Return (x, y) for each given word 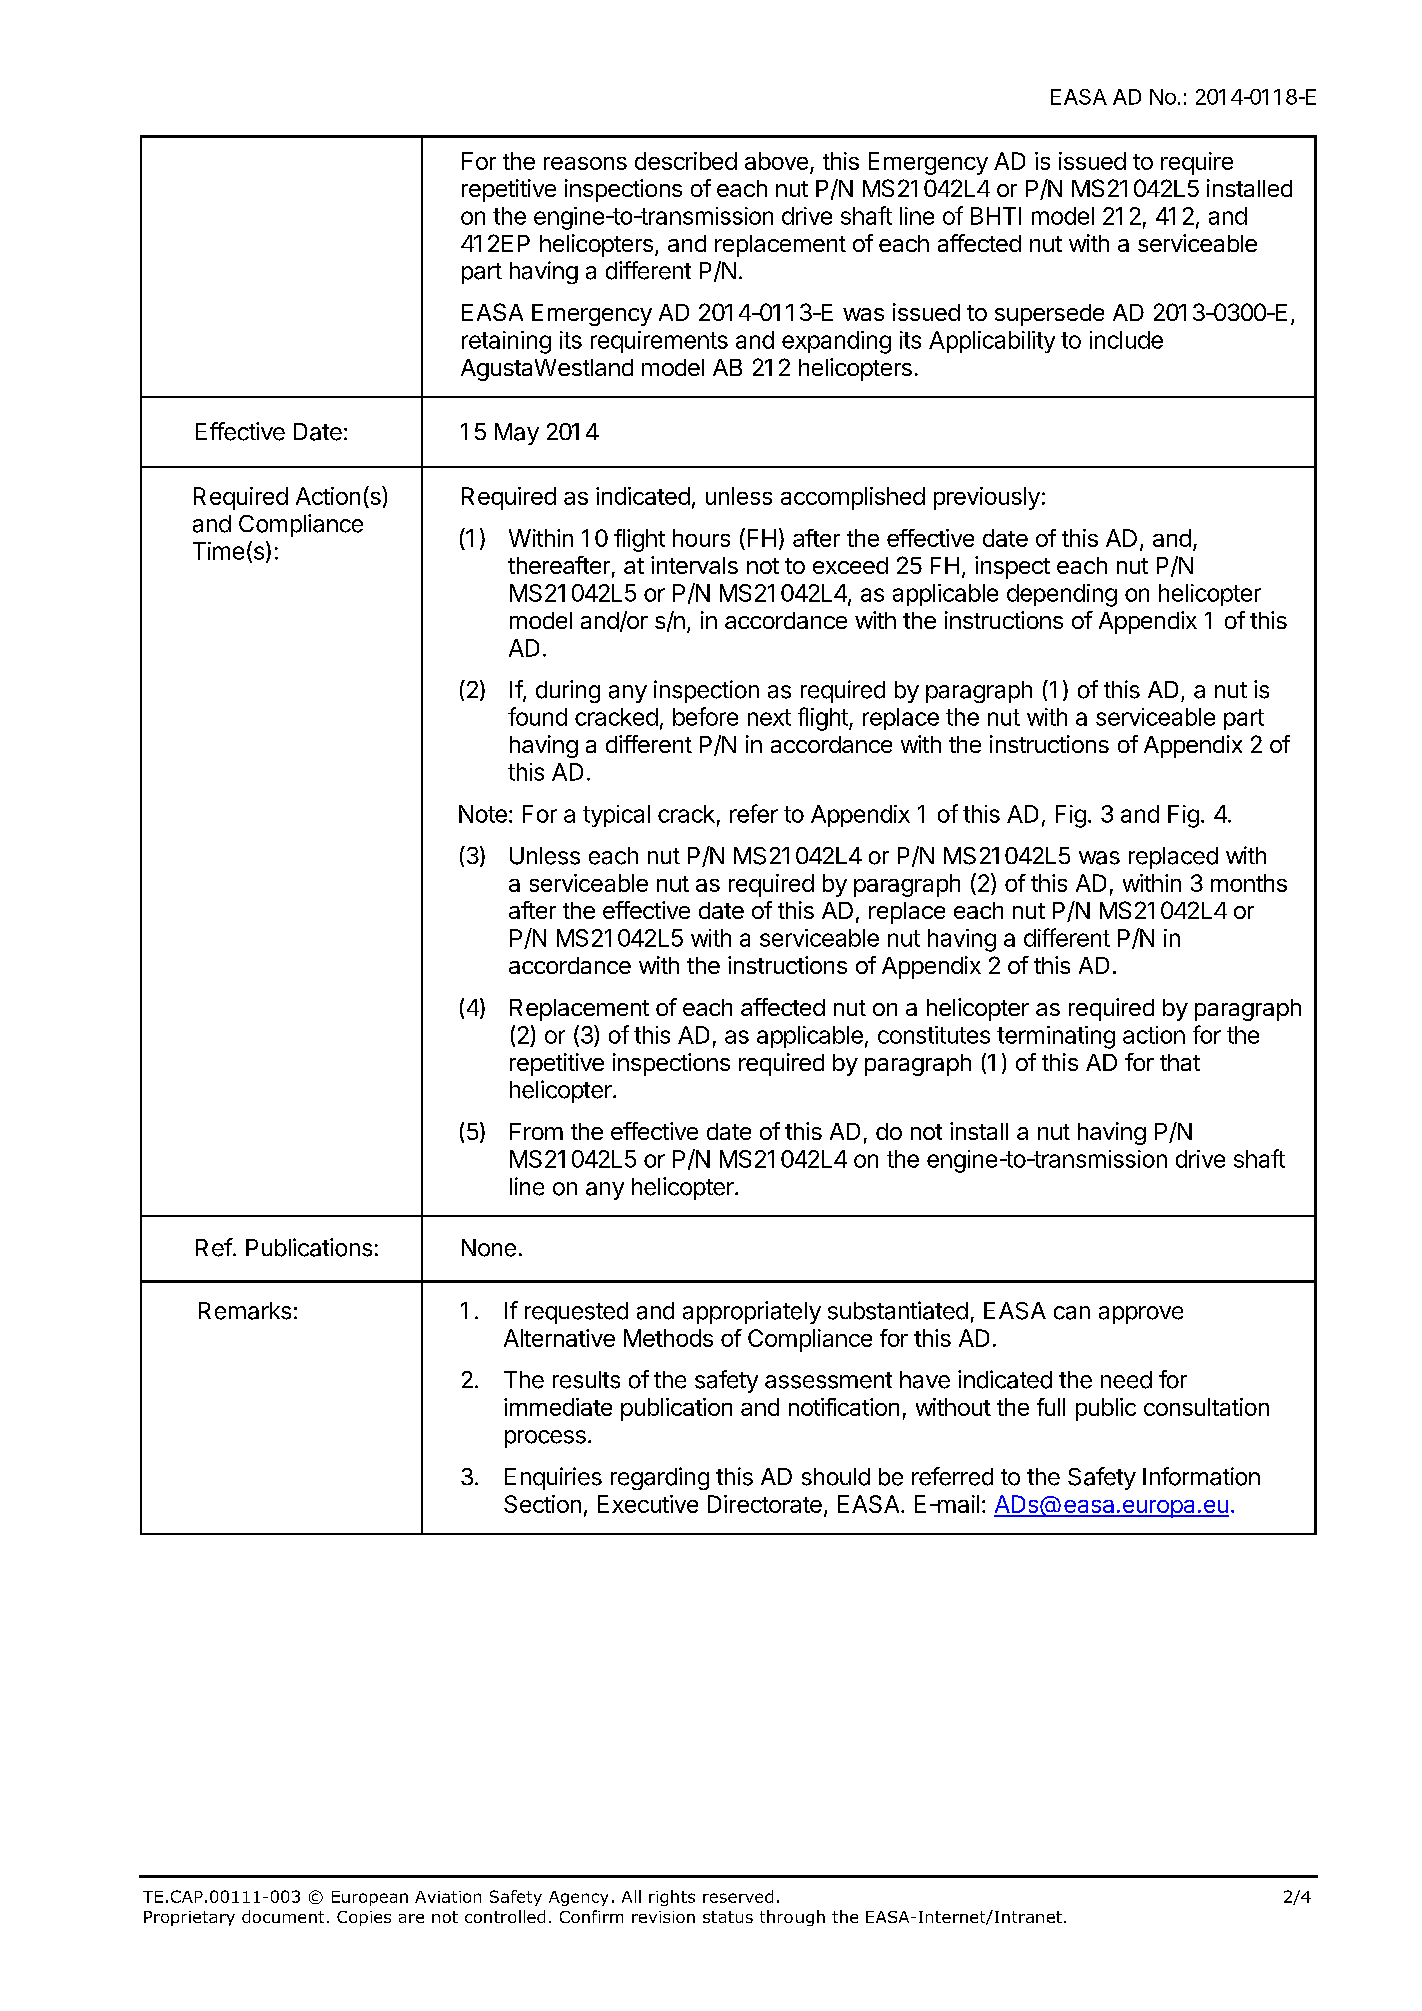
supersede (1049, 315)
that (1180, 1062)
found (537, 716)
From (536, 1131)
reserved (738, 1896)
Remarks (245, 1311)
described (686, 161)
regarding (660, 1478)
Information (1201, 1476)
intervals (694, 565)
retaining (506, 342)
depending (1062, 595)
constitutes (934, 1035)
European (370, 1898)
